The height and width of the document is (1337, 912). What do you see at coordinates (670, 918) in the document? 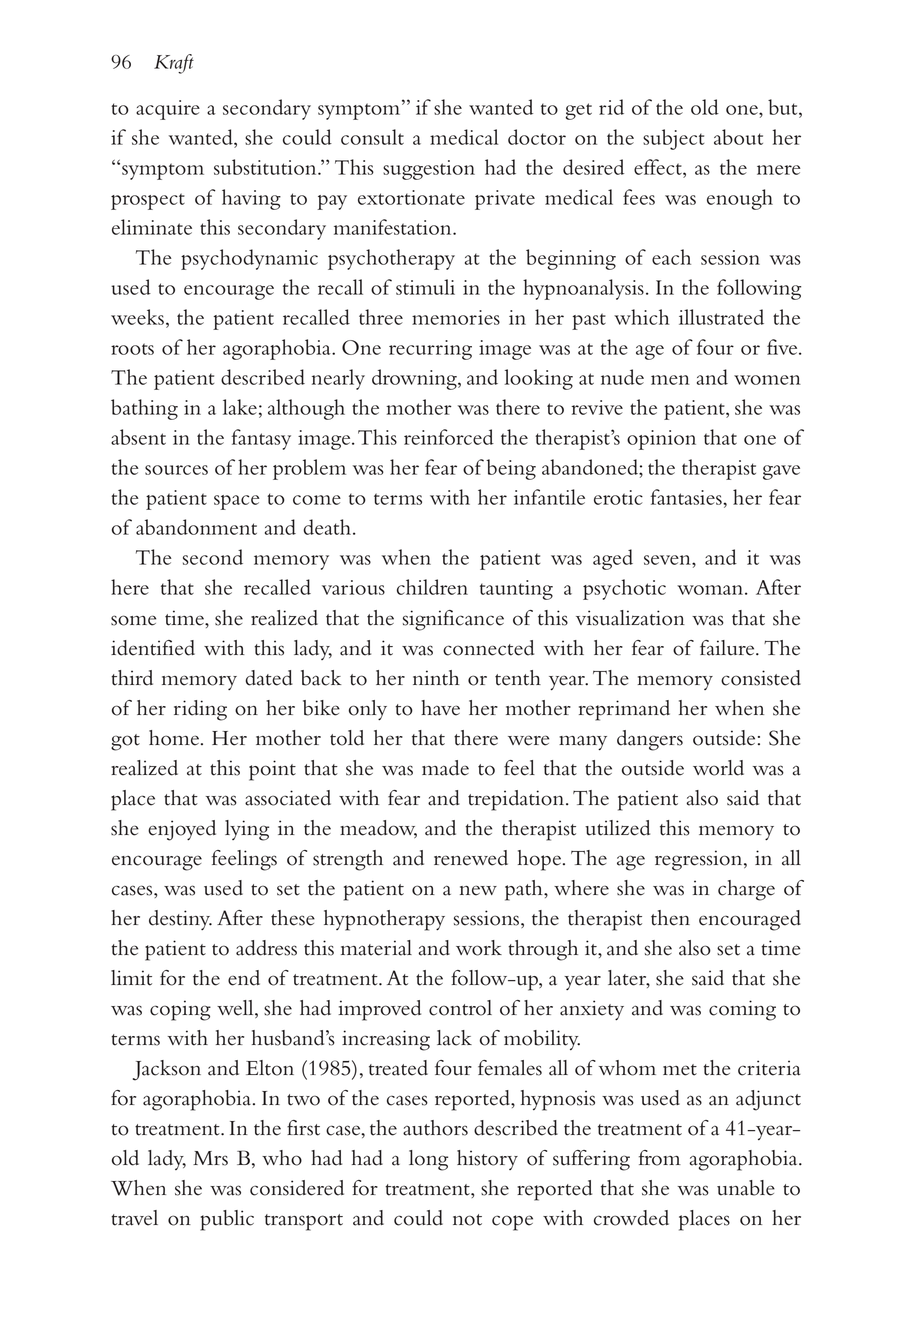
I see `then` at bounding box center [670, 918].
